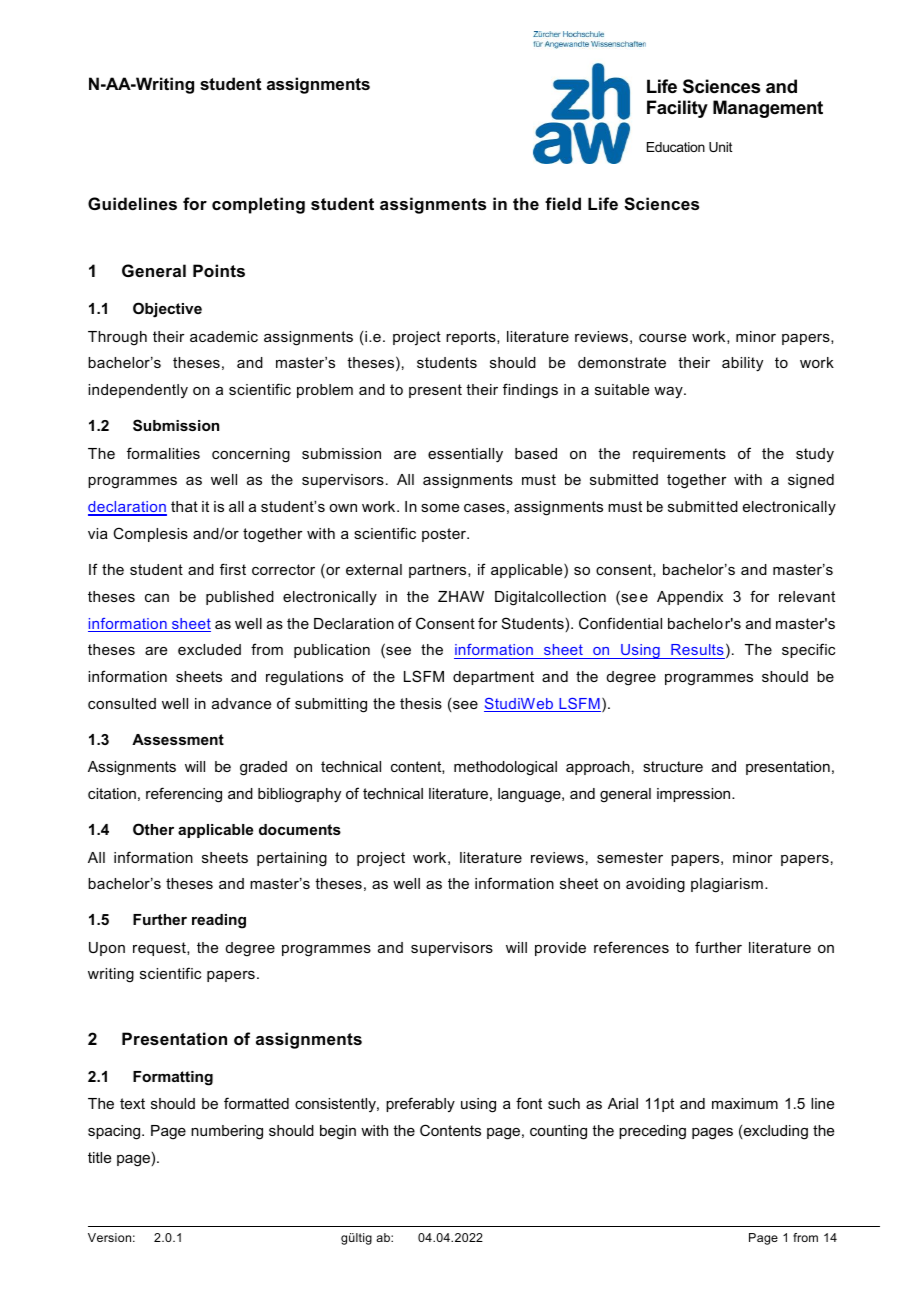 The image size is (924, 1308). Describe the element at coordinates (697, 651) in the page. I see `Results` at that location.
